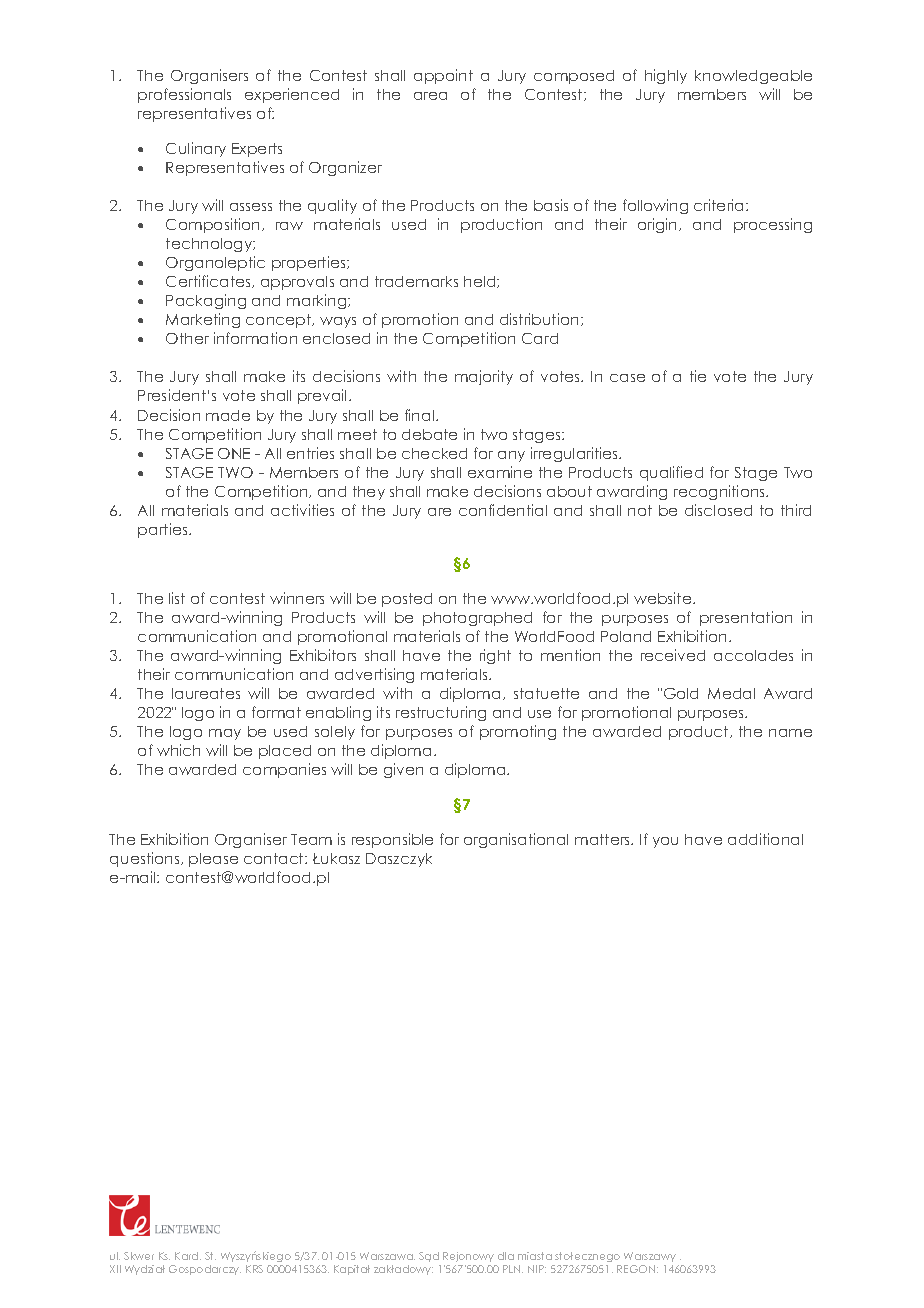  Describe the element at coordinates (627, 378) in the screenshot. I see `case` at that location.
